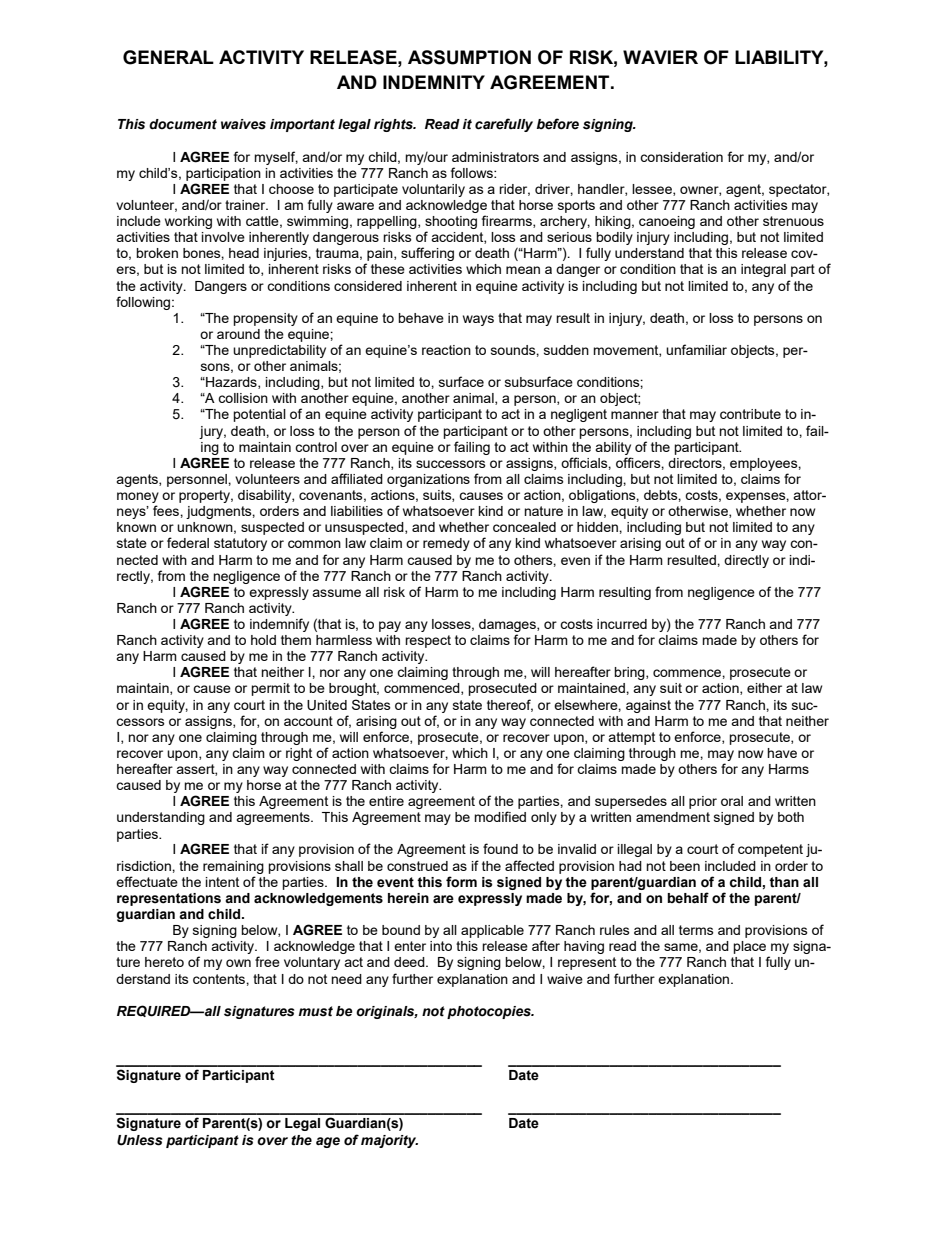  What do you see at coordinates (703, 802) in the image?
I see `prior` at bounding box center [703, 802].
